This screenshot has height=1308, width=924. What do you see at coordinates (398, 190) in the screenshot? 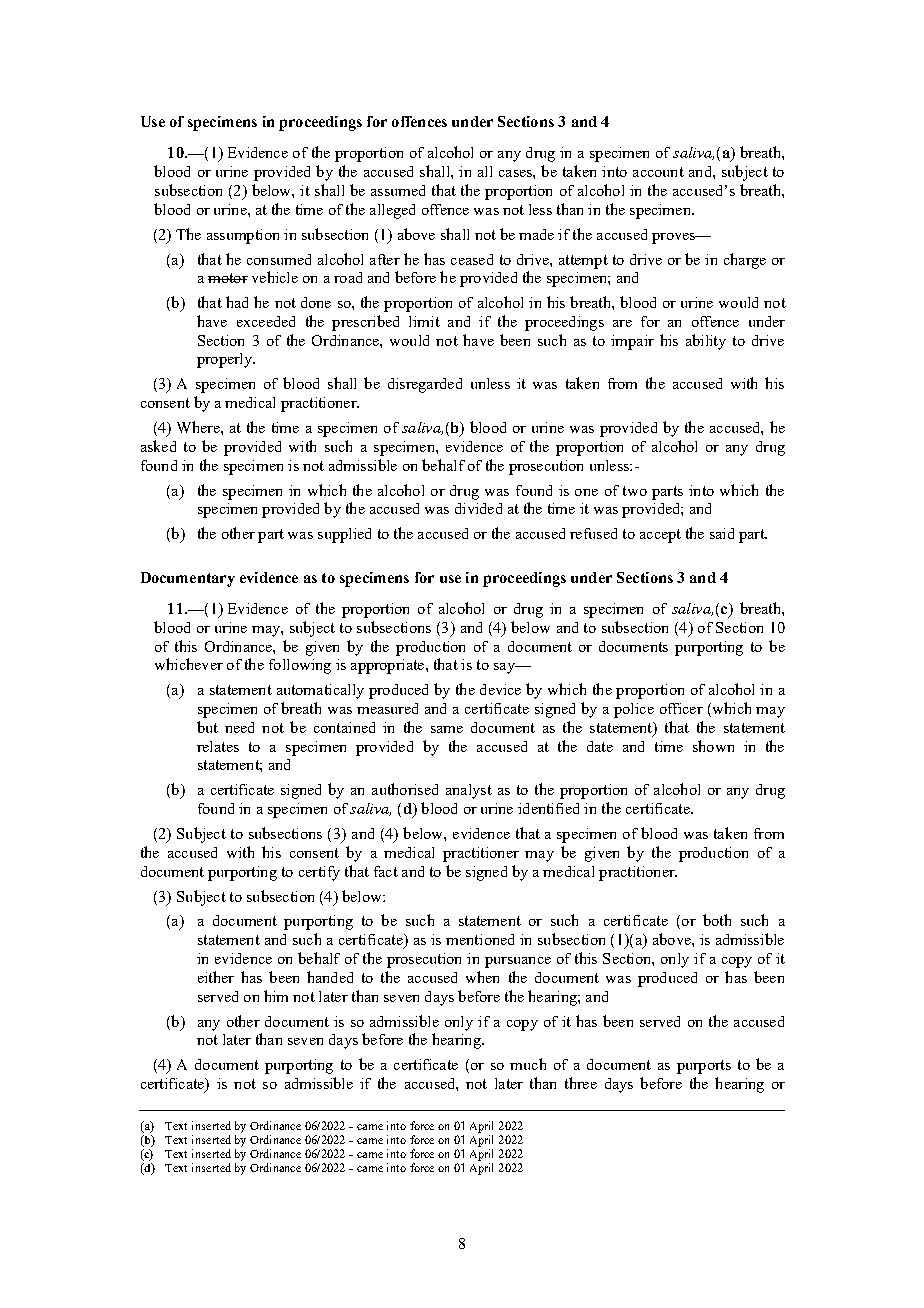
I see `assumed` at bounding box center [398, 190].
